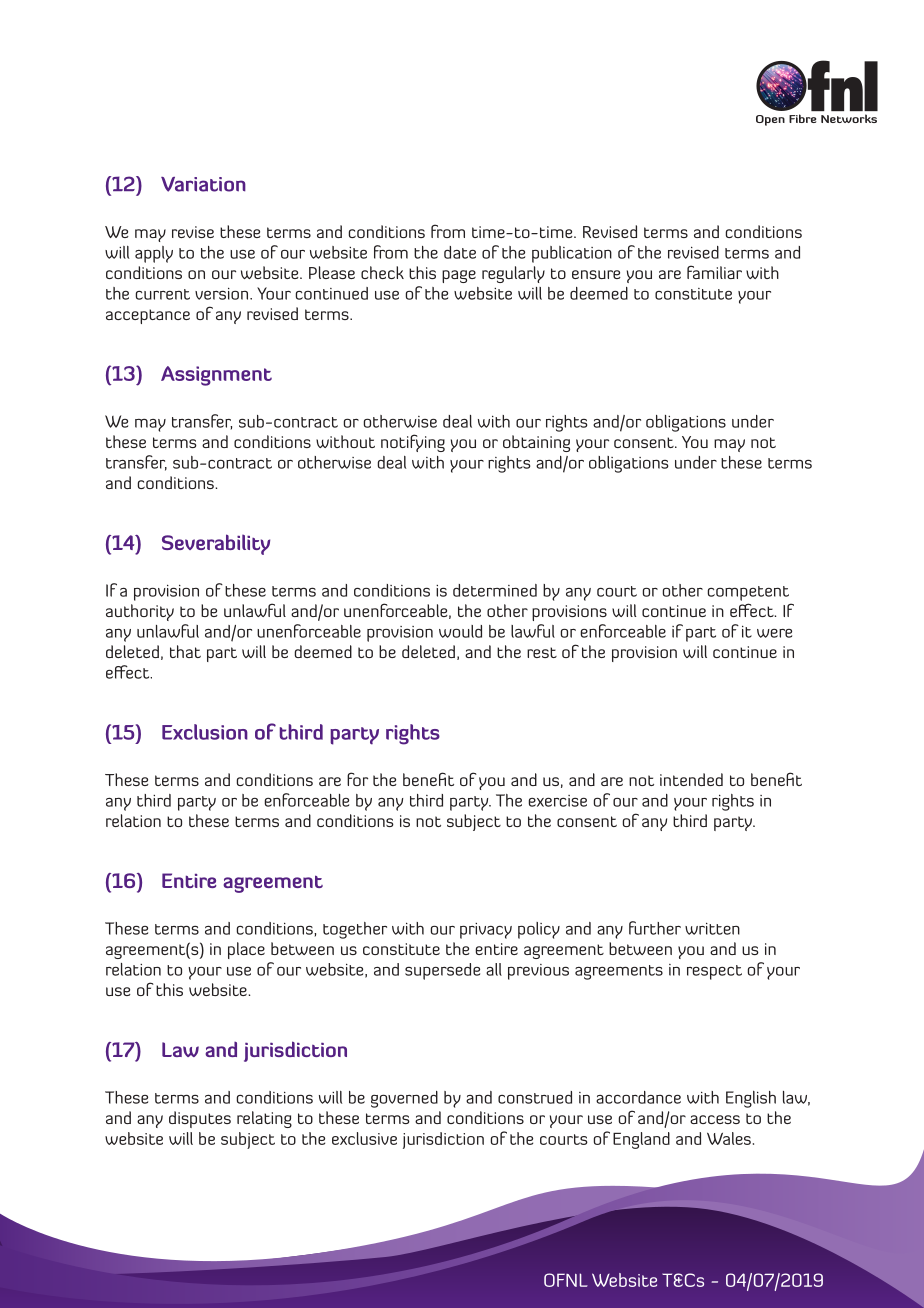  What do you see at coordinates (770, 120) in the page?
I see `Open` at bounding box center [770, 120].
